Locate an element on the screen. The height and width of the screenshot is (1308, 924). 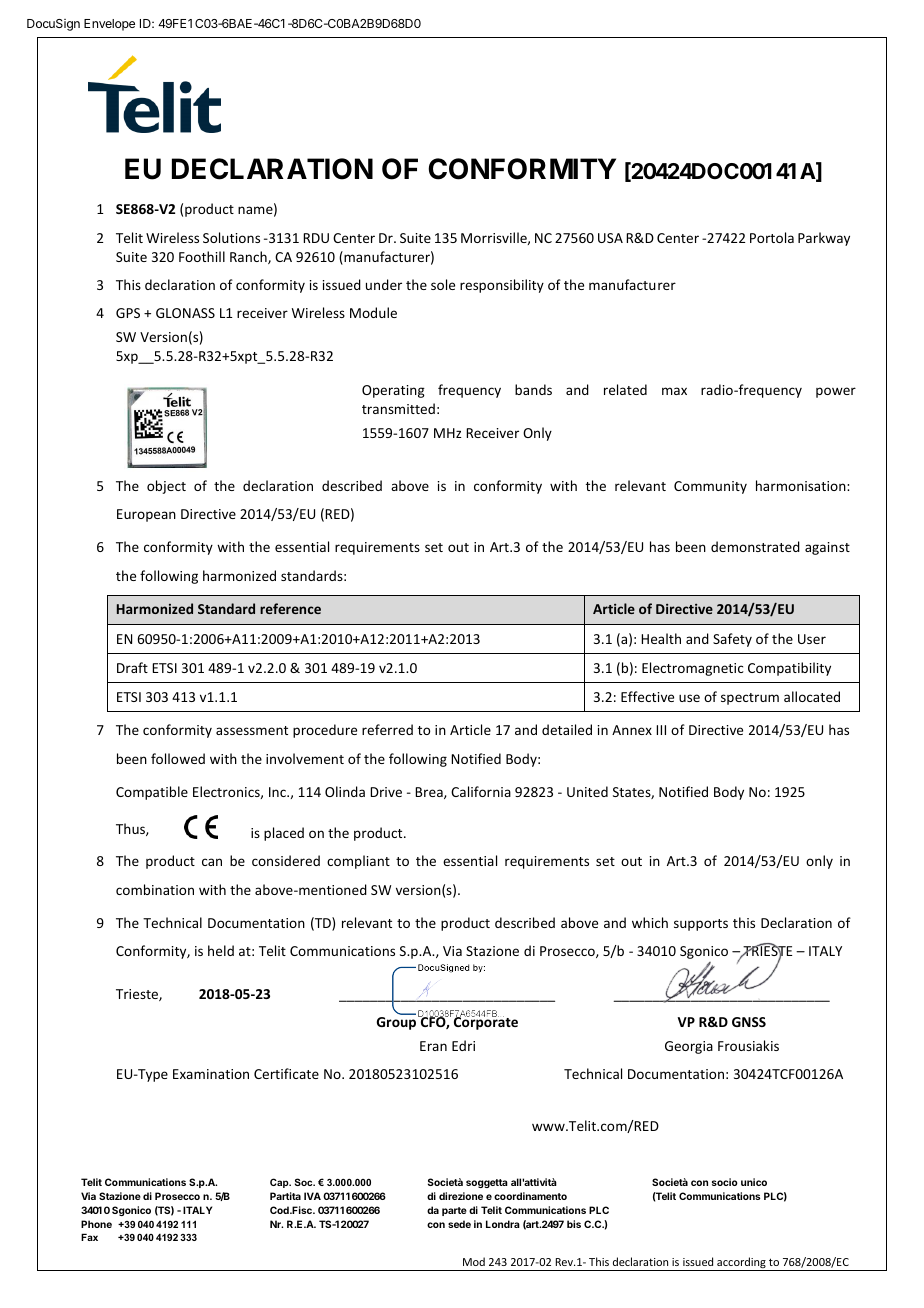
Phone is located at coordinates (96, 1224).
